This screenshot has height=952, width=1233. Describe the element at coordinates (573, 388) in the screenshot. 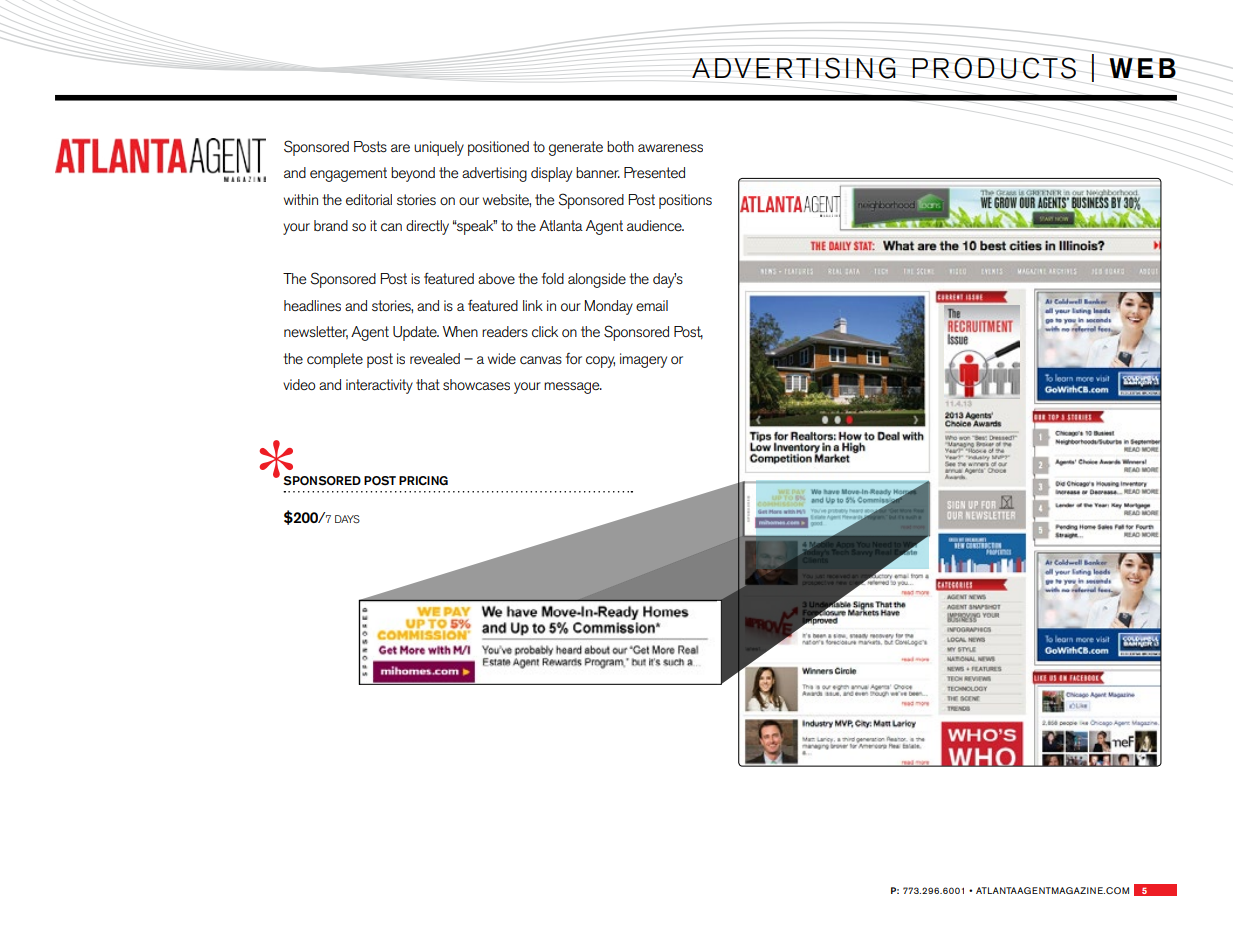

I see `message` at that location.
